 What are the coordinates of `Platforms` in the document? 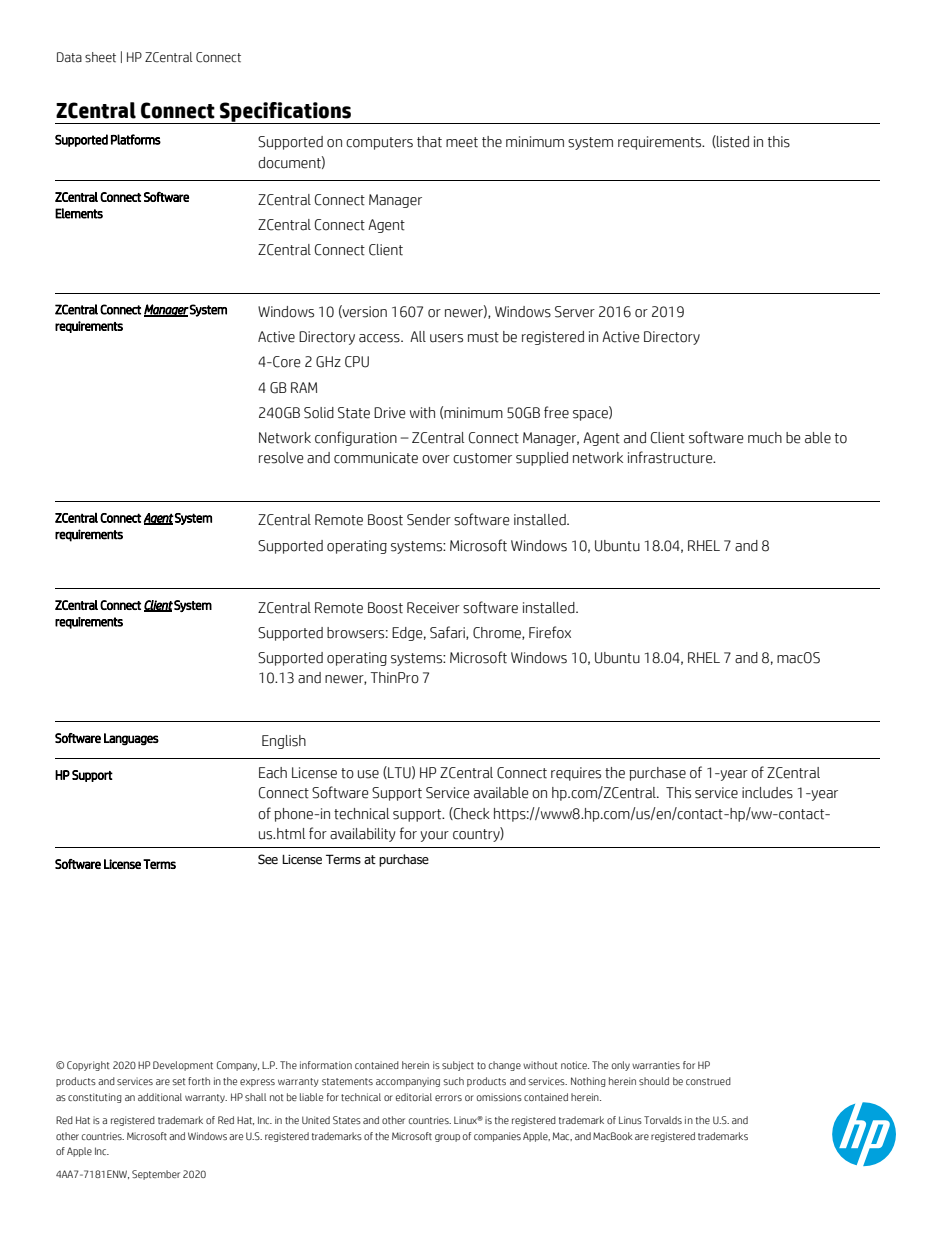 It's located at (136, 139).
